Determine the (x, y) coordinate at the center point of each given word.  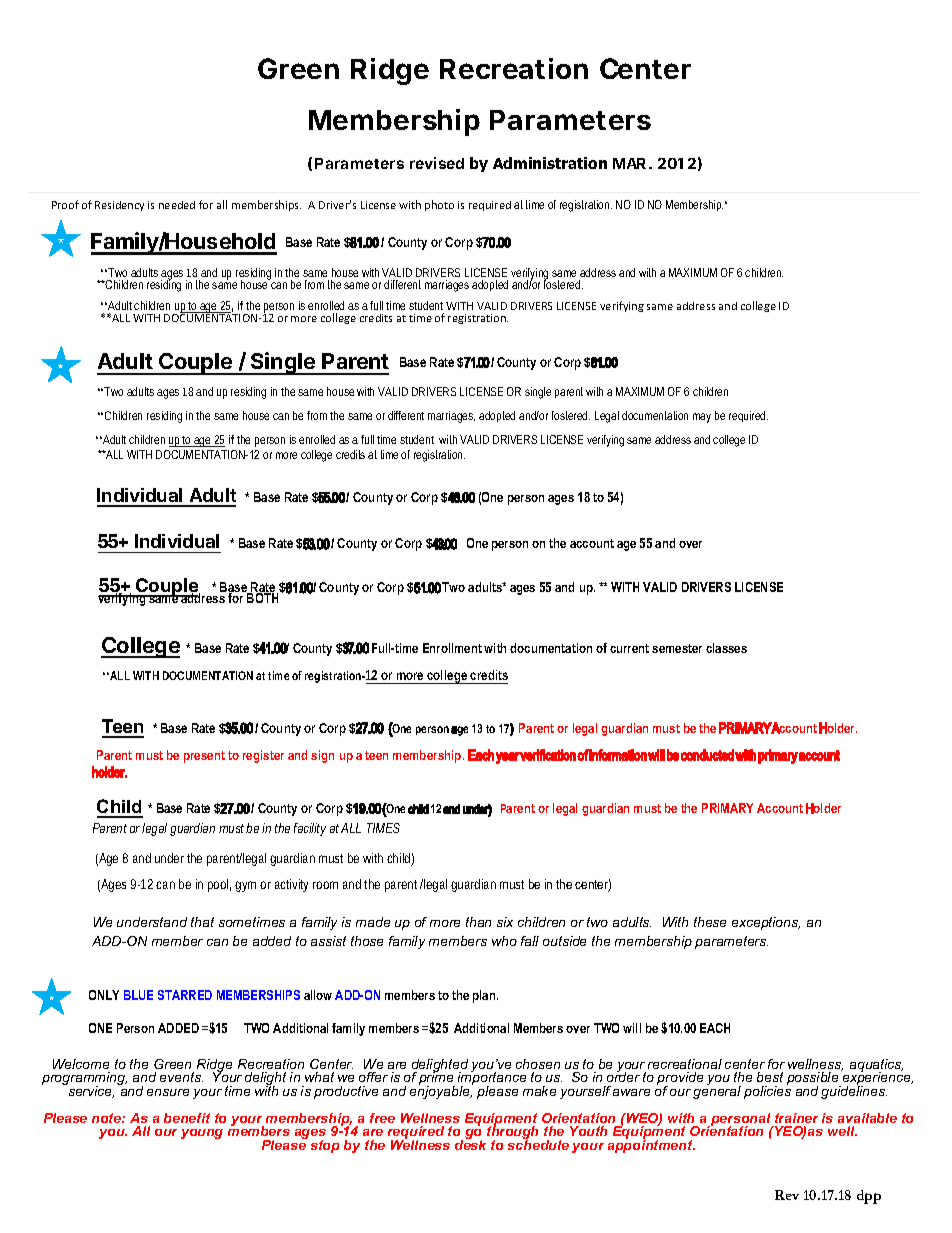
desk (470, 1144)
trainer (796, 1118)
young (202, 1134)
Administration (550, 163)
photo (439, 205)
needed (177, 205)
